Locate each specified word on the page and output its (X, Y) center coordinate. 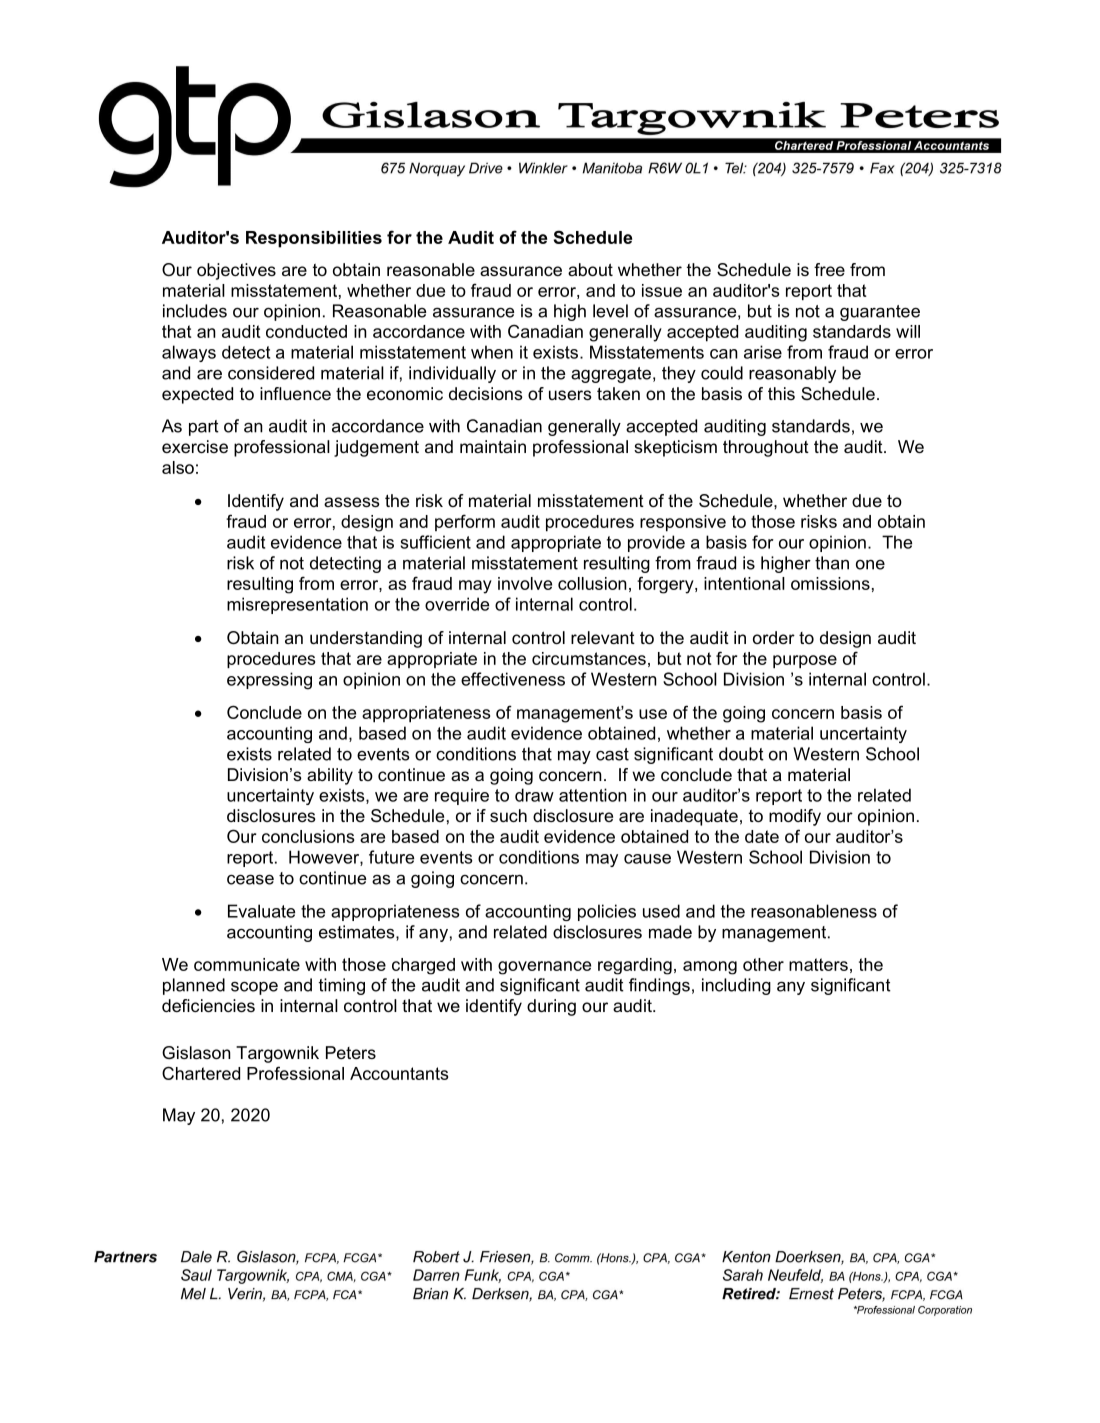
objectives (236, 271)
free (829, 269)
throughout (766, 448)
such (508, 815)
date (762, 836)
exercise (195, 446)
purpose (805, 661)
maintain (493, 446)
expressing (269, 681)
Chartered (201, 1073)
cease (250, 879)
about (590, 269)
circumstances (589, 658)
